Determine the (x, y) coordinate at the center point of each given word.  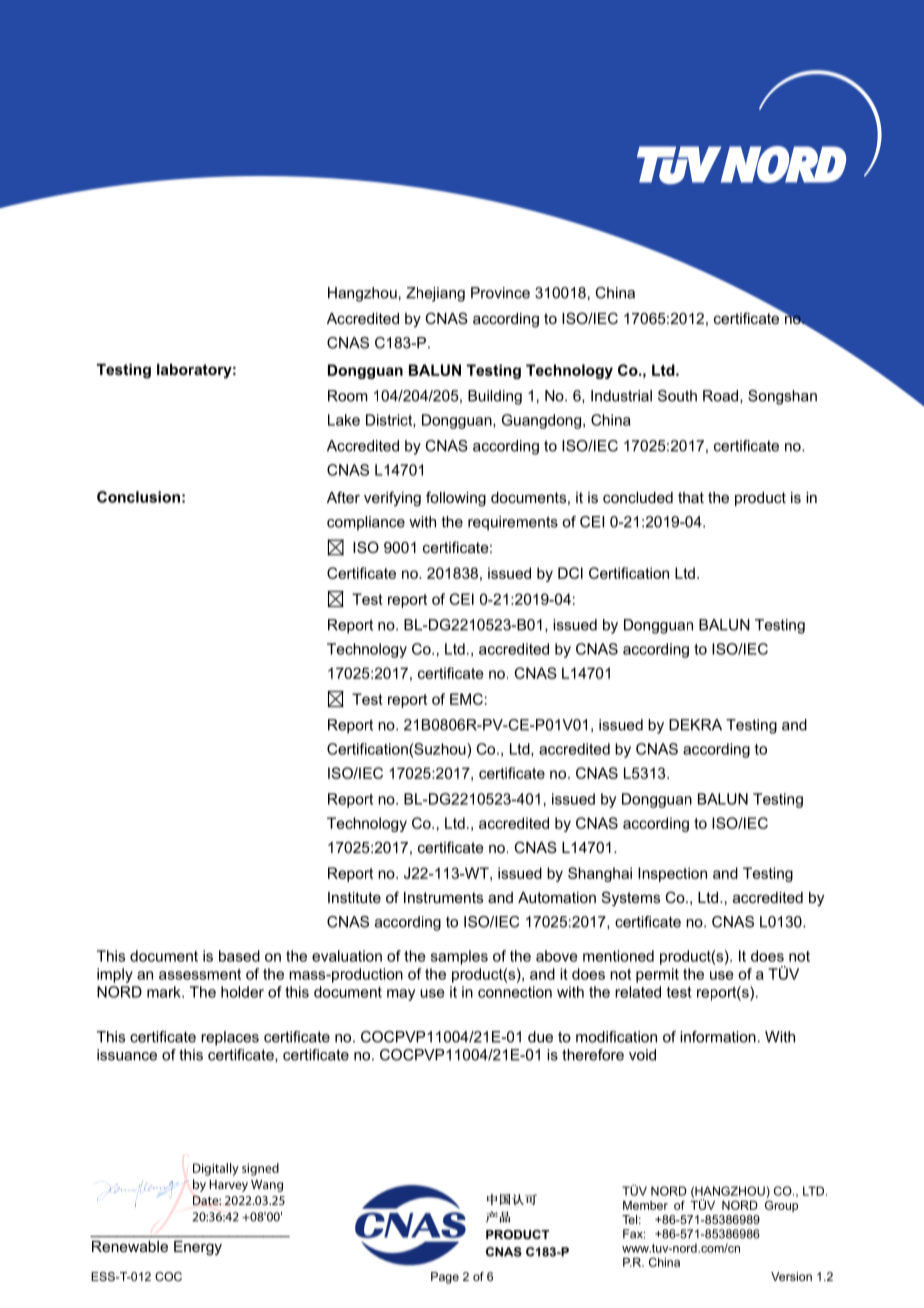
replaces (230, 1038)
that (691, 497)
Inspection (672, 874)
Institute (354, 897)
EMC (466, 699)
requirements (513, 523)
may (401, 995)
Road (722, 396)
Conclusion (138, 497)
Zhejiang (435, 294)
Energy (198, 1248)
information (718, 1037)
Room (348, 396)
